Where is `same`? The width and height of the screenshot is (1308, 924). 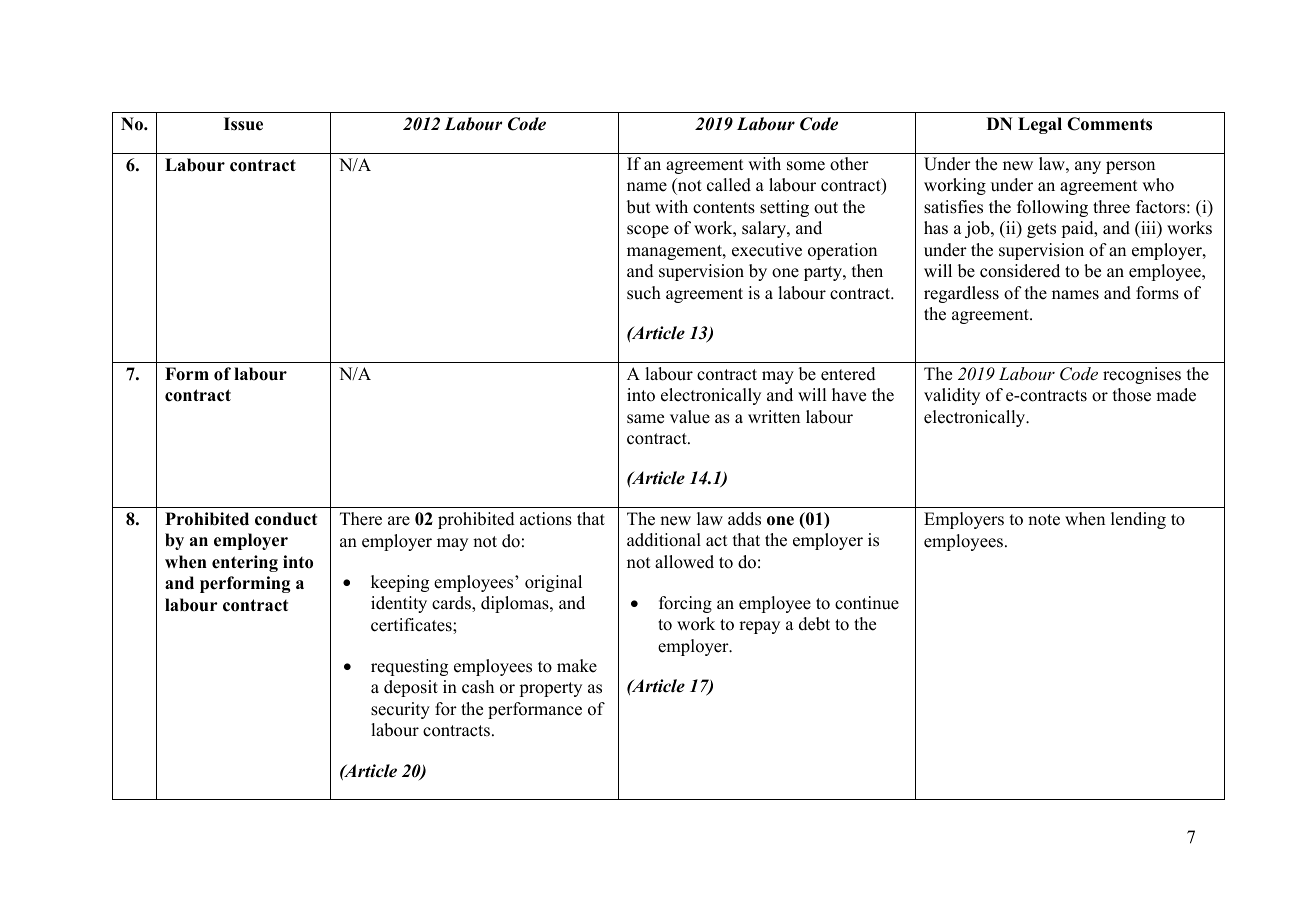
same is located at coordinates (645, 419).
